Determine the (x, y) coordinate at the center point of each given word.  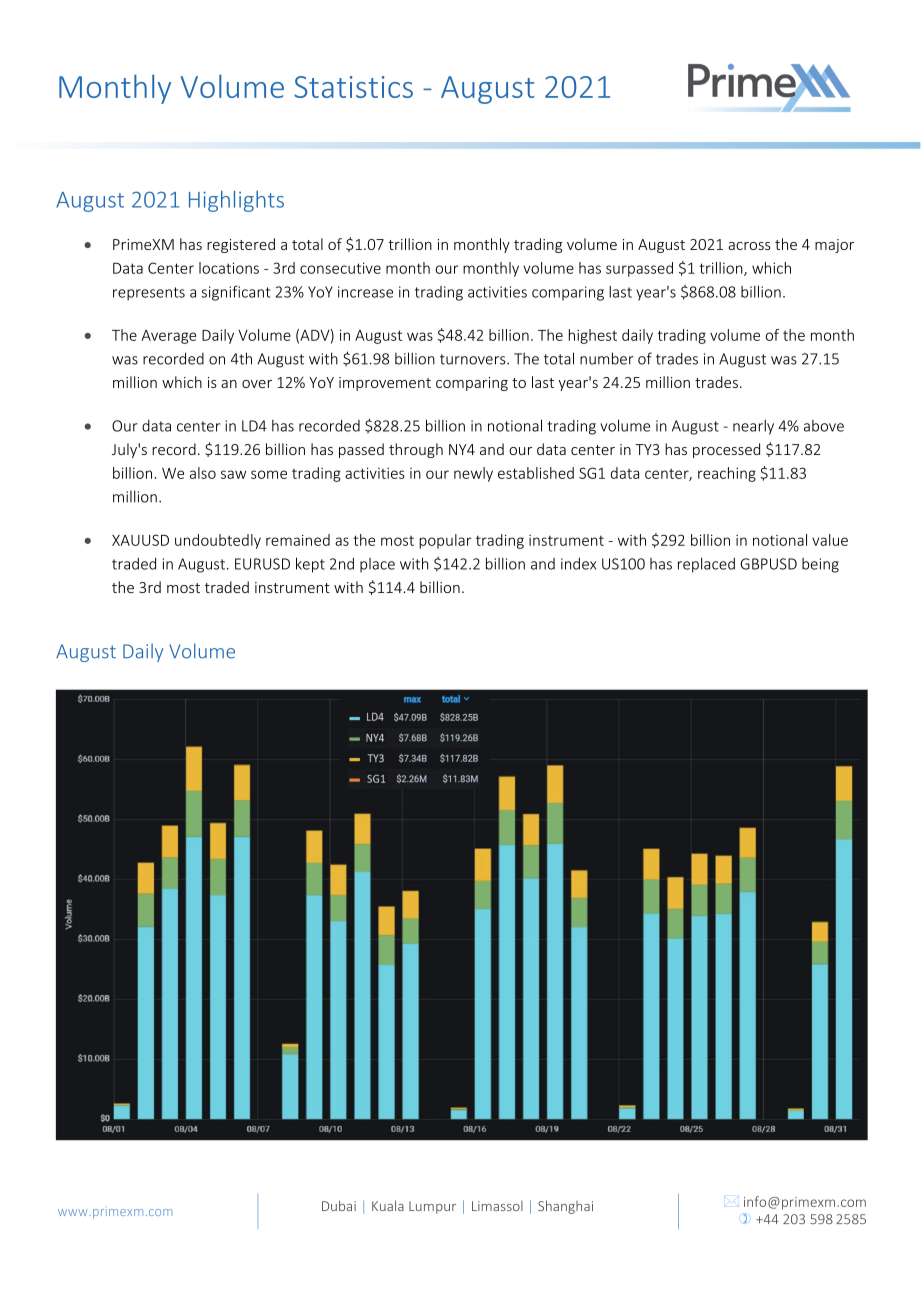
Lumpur (432, 1207)
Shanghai (565, 1207)
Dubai (339, 1205)
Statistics (353, 87)
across (749, 246)
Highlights (236, 201)
